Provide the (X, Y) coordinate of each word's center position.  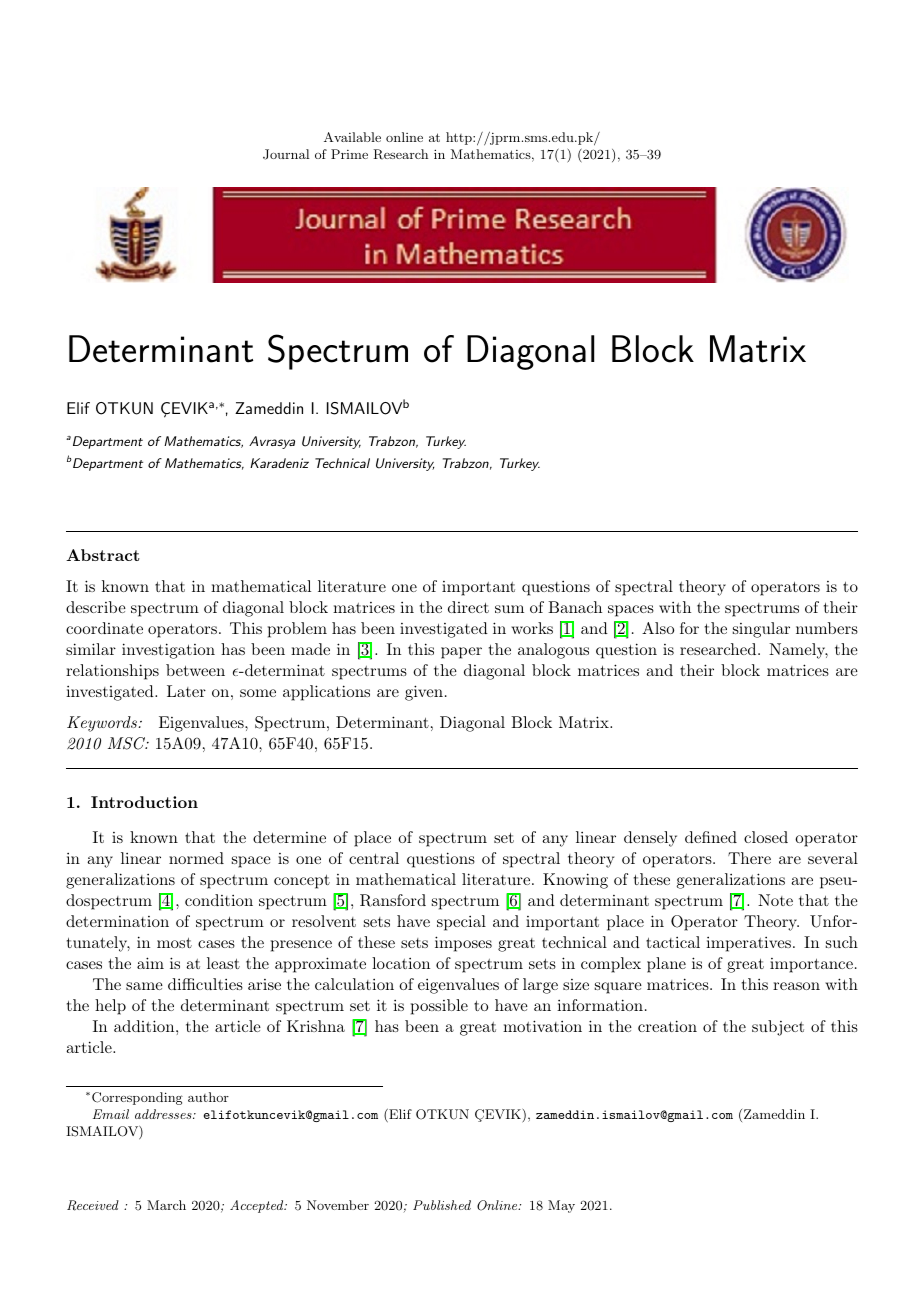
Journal (286, 154)
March (166, 1205)
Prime (349, 154)
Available (352, 137)
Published (442, 1205)
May (561, 1206)
